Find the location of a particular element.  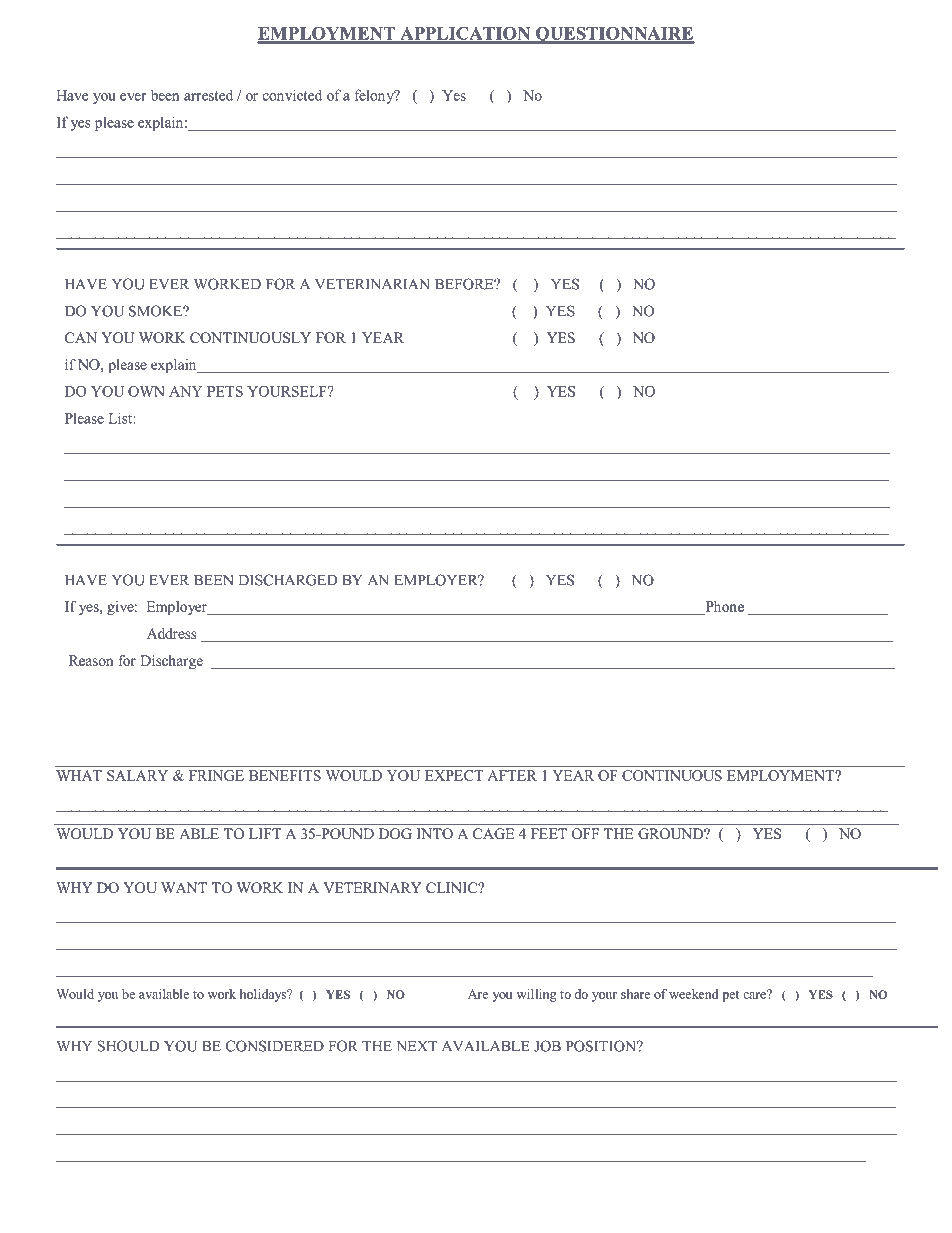

arrested is located at coordinates (208, 95).
